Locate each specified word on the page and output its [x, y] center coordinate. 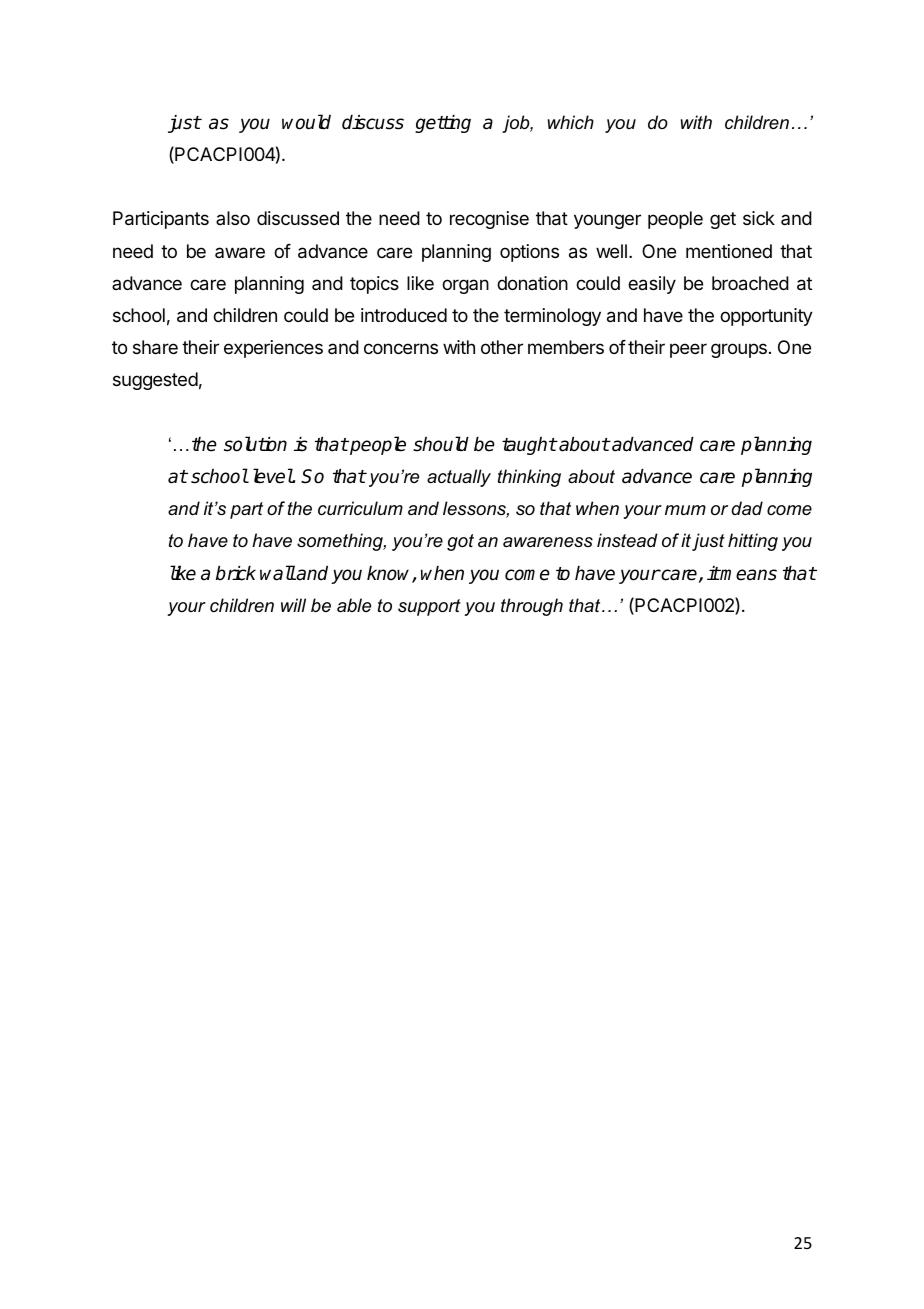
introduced [404, 315]
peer [688, 350]
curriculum [360, 508]
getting [443, 124]
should [441, 444]
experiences [273, 349]
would [306, 122]
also [233, 218]
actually [459, 478]
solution [255, 444]
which [571, 122]
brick [236, 573]
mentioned [729, 251]
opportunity [766, 317]
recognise [489, 220]
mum [685, 510]
